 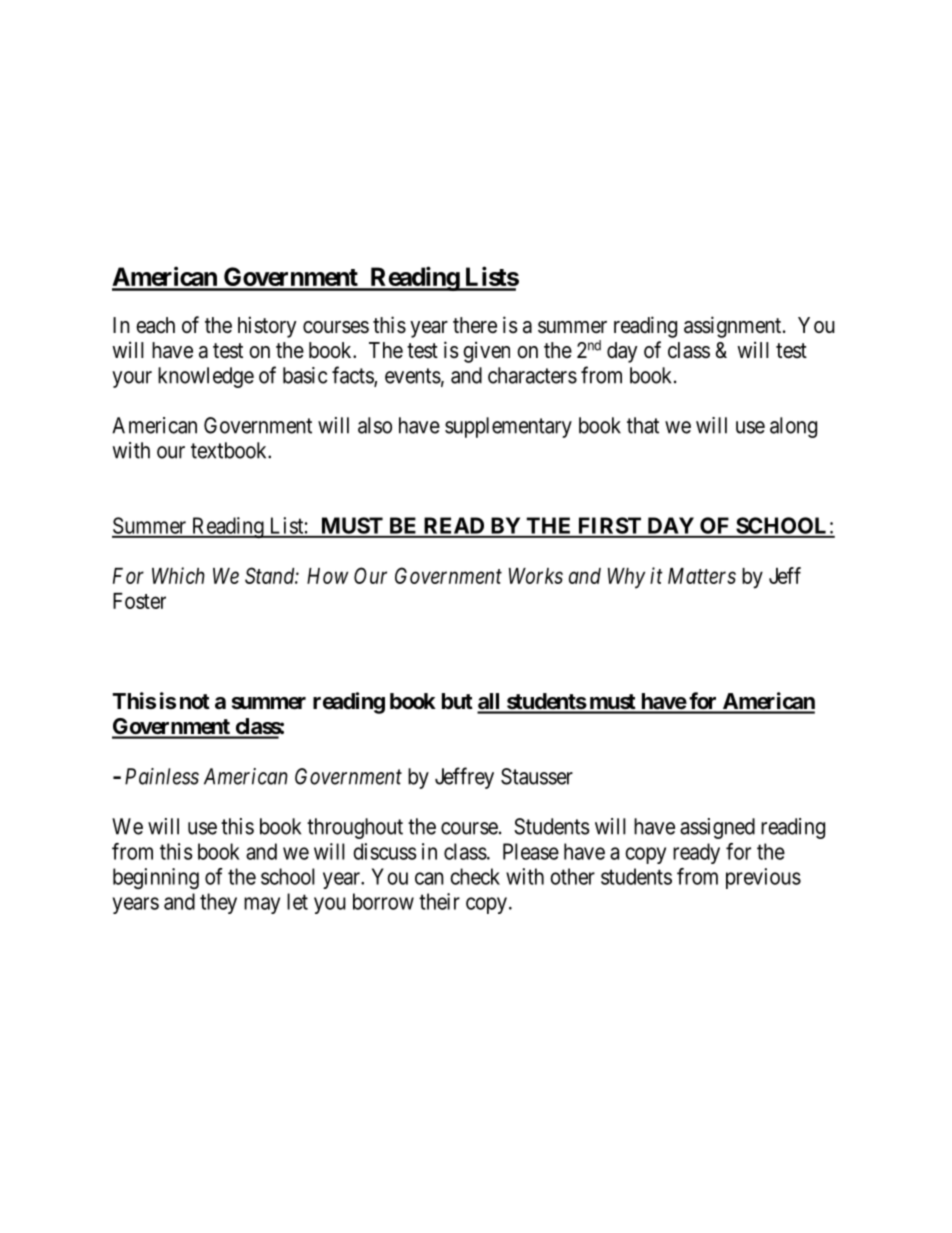 I want to click on they, so click(x=218, y=903).
